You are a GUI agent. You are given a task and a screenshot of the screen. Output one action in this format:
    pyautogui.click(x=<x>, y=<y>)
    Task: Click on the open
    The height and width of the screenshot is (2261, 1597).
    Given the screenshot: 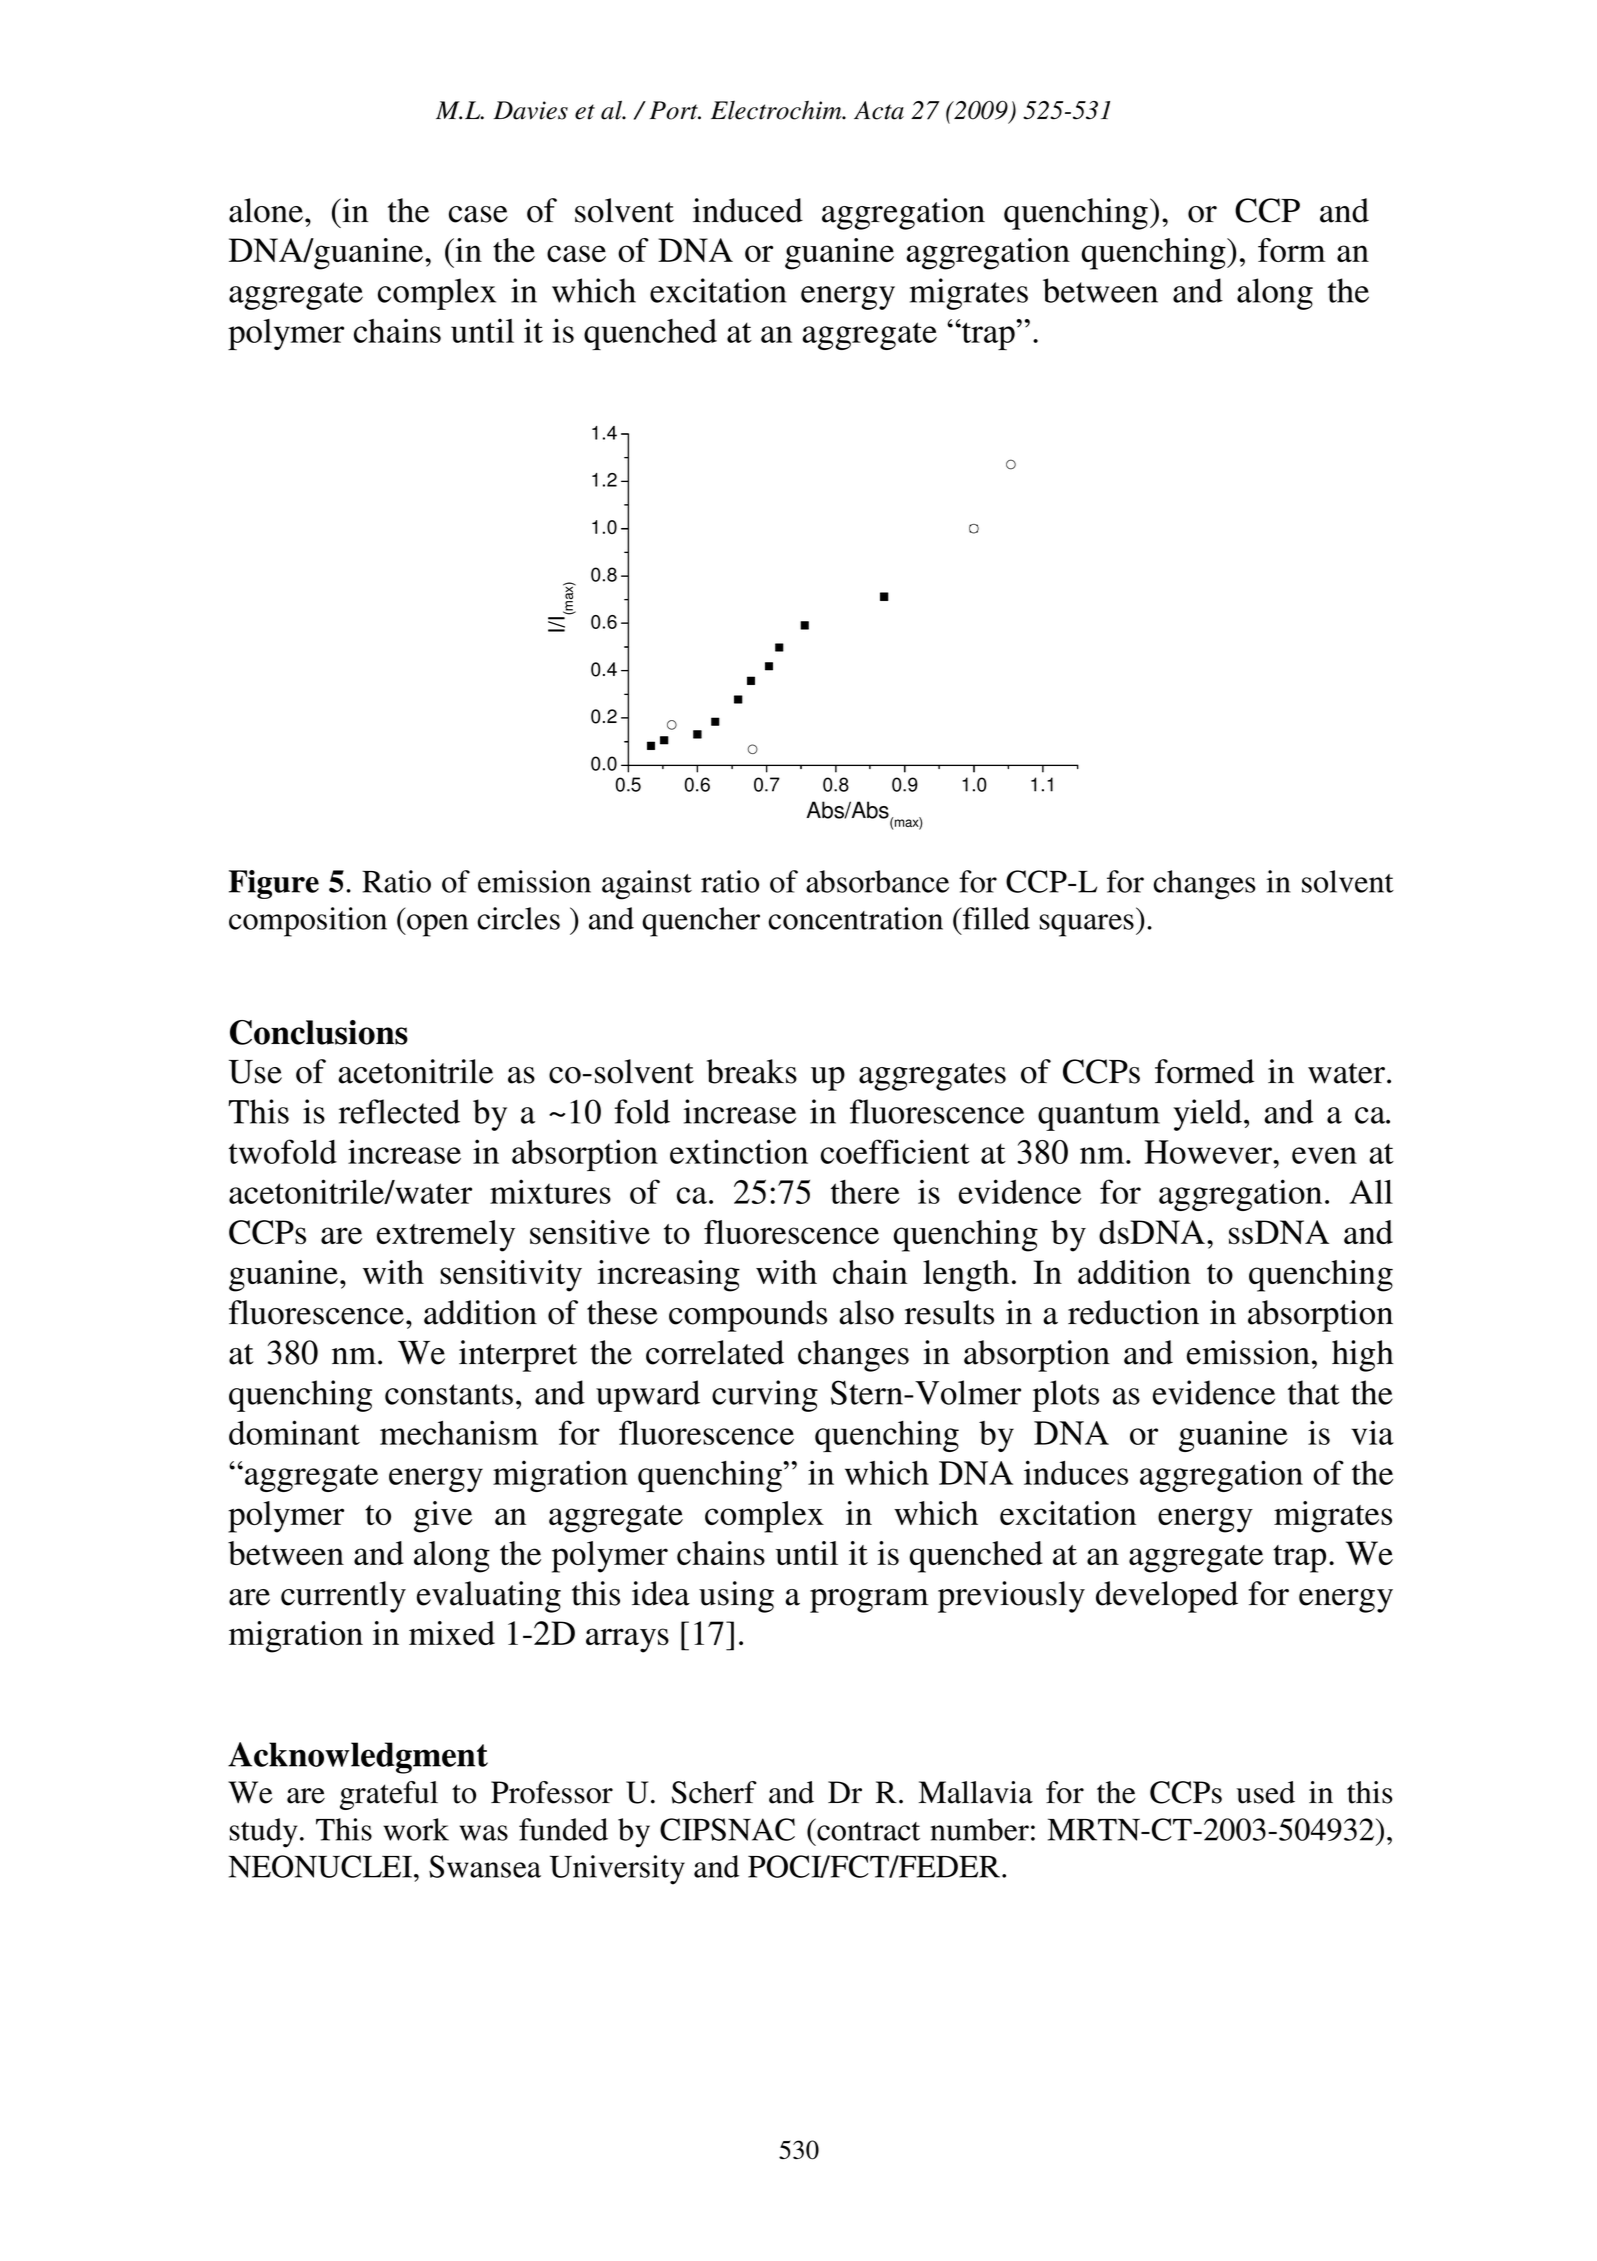 What is the action you would take?
    pyautogui.click(x=436, y=925)
